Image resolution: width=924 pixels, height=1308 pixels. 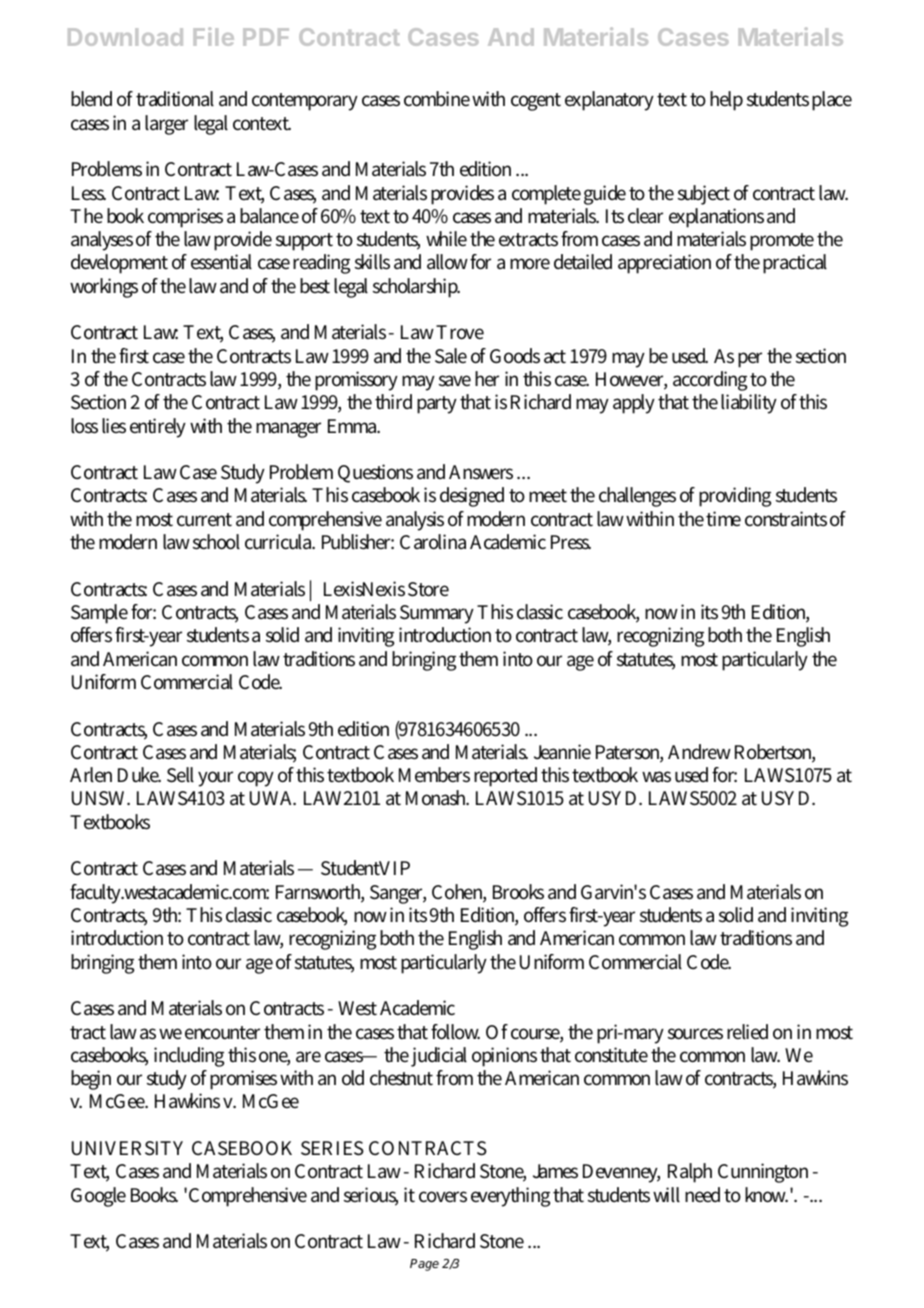 What do you see at coordinates (726, 101) in the screenshot?
I see `help` at bounding box center [726, 101].
